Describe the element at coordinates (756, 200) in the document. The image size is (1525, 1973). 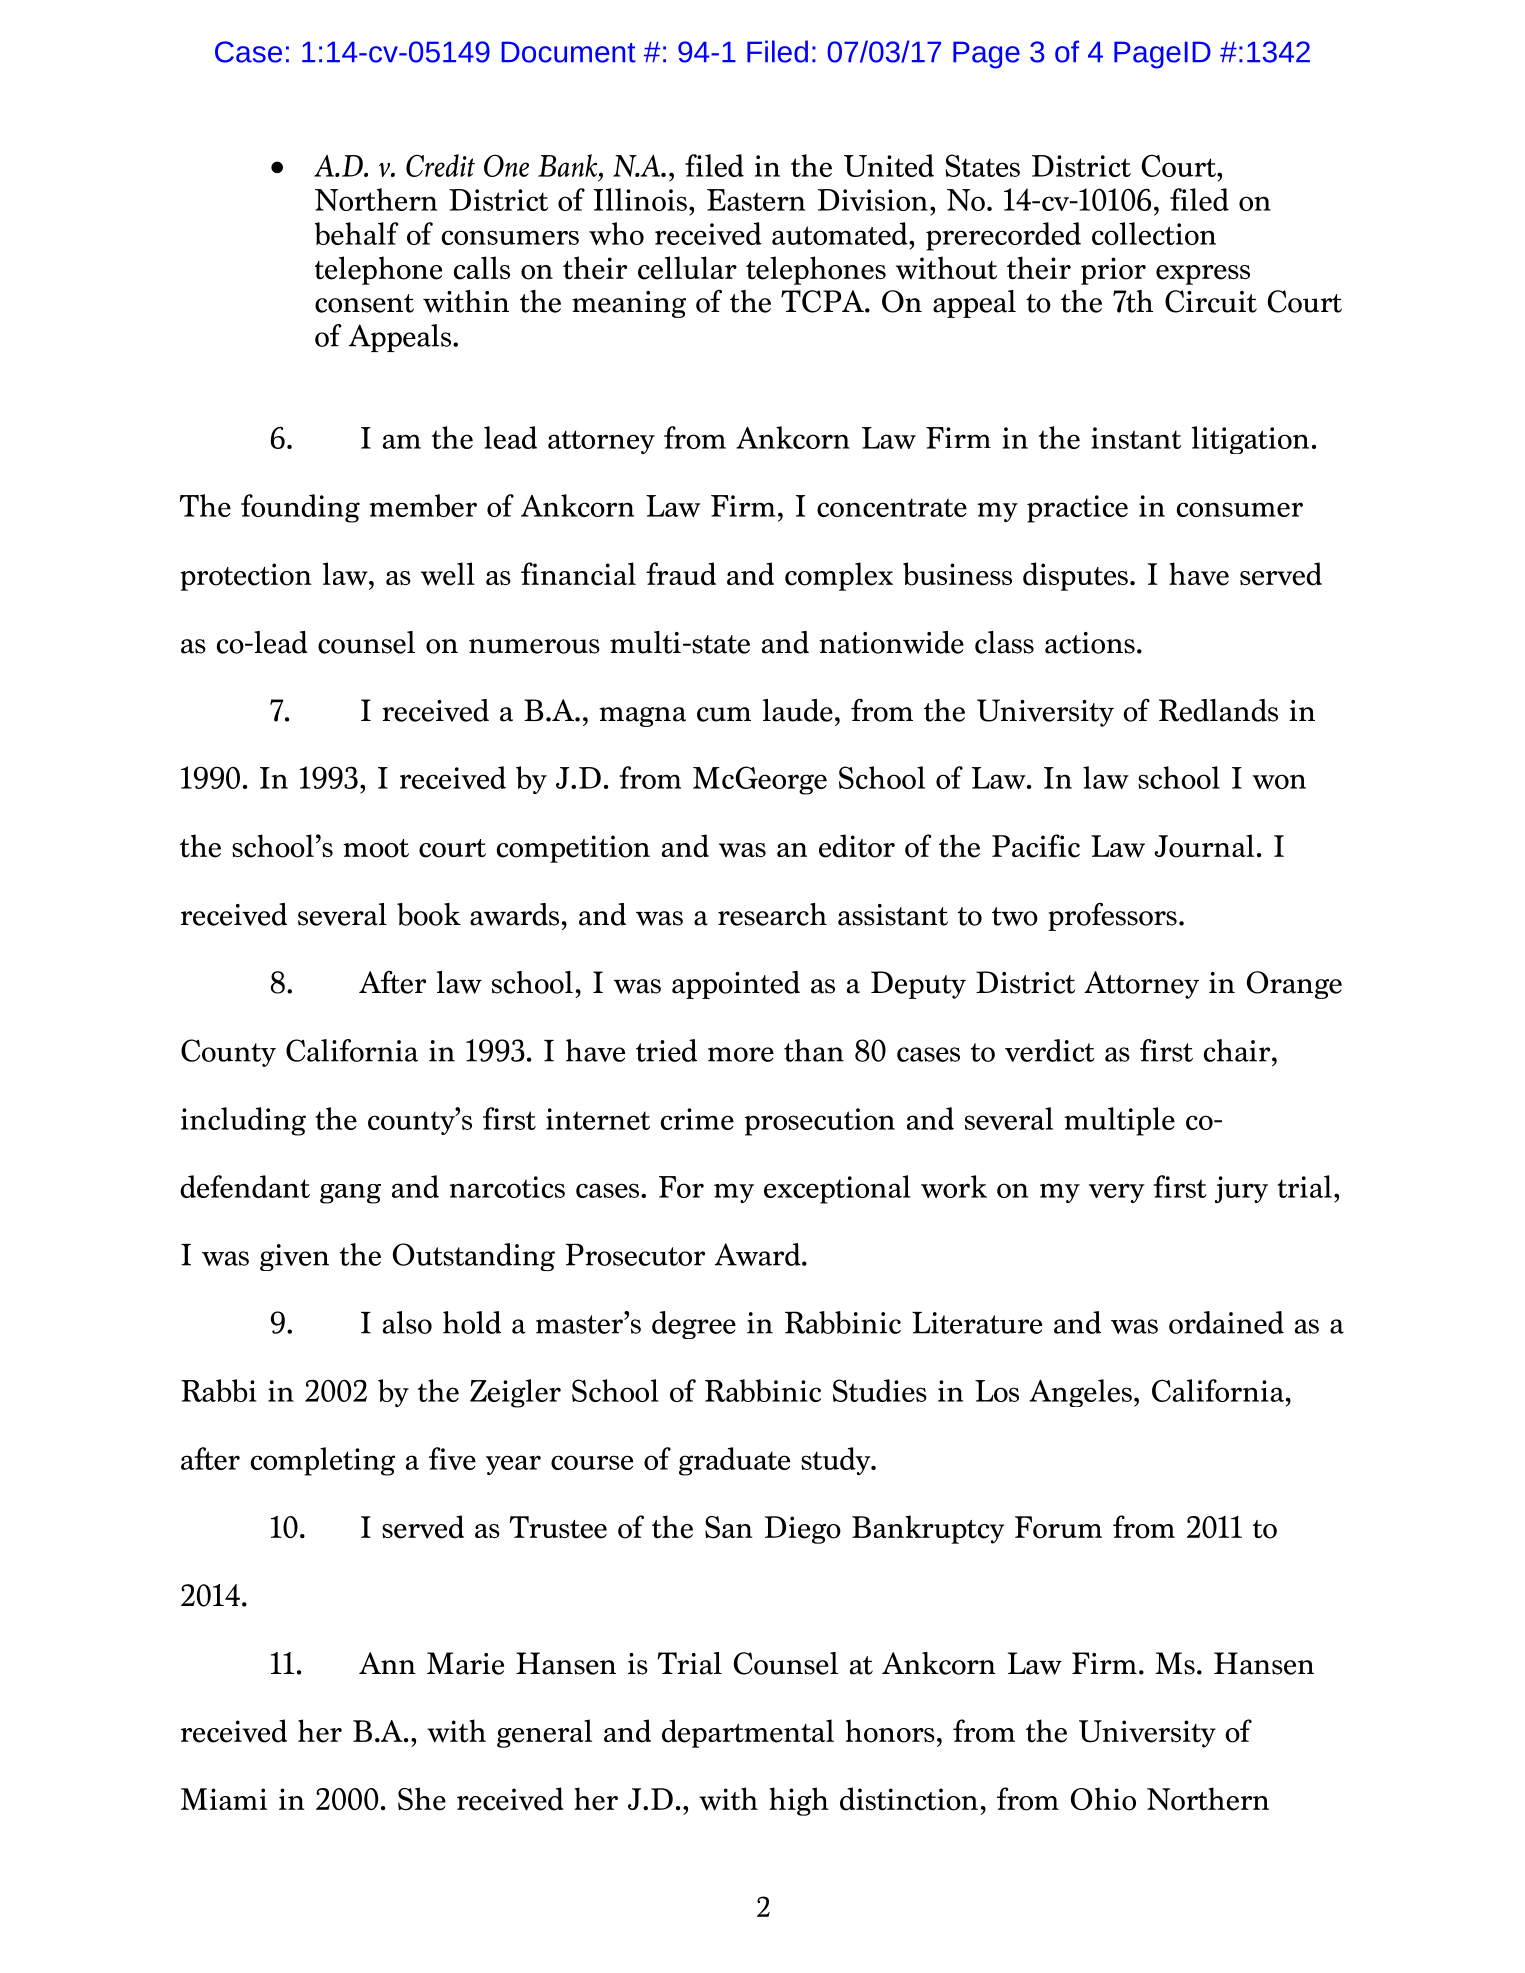
I see `Eastern` at that location.
